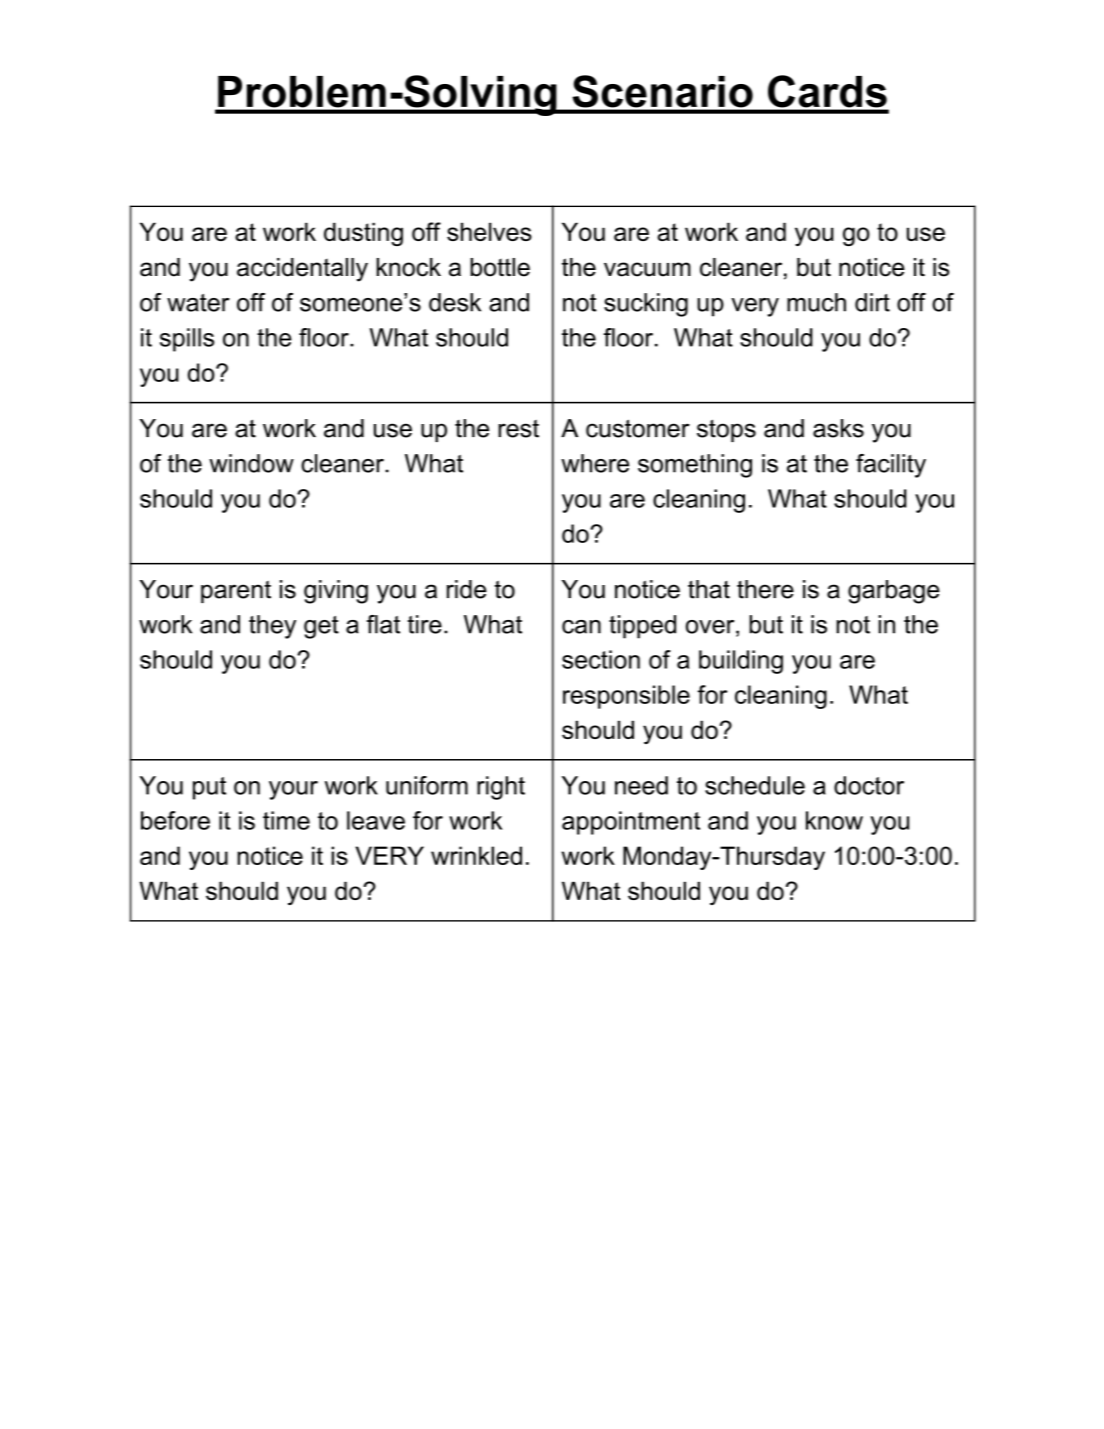  I want to click on bottle, so click(500, 267).
